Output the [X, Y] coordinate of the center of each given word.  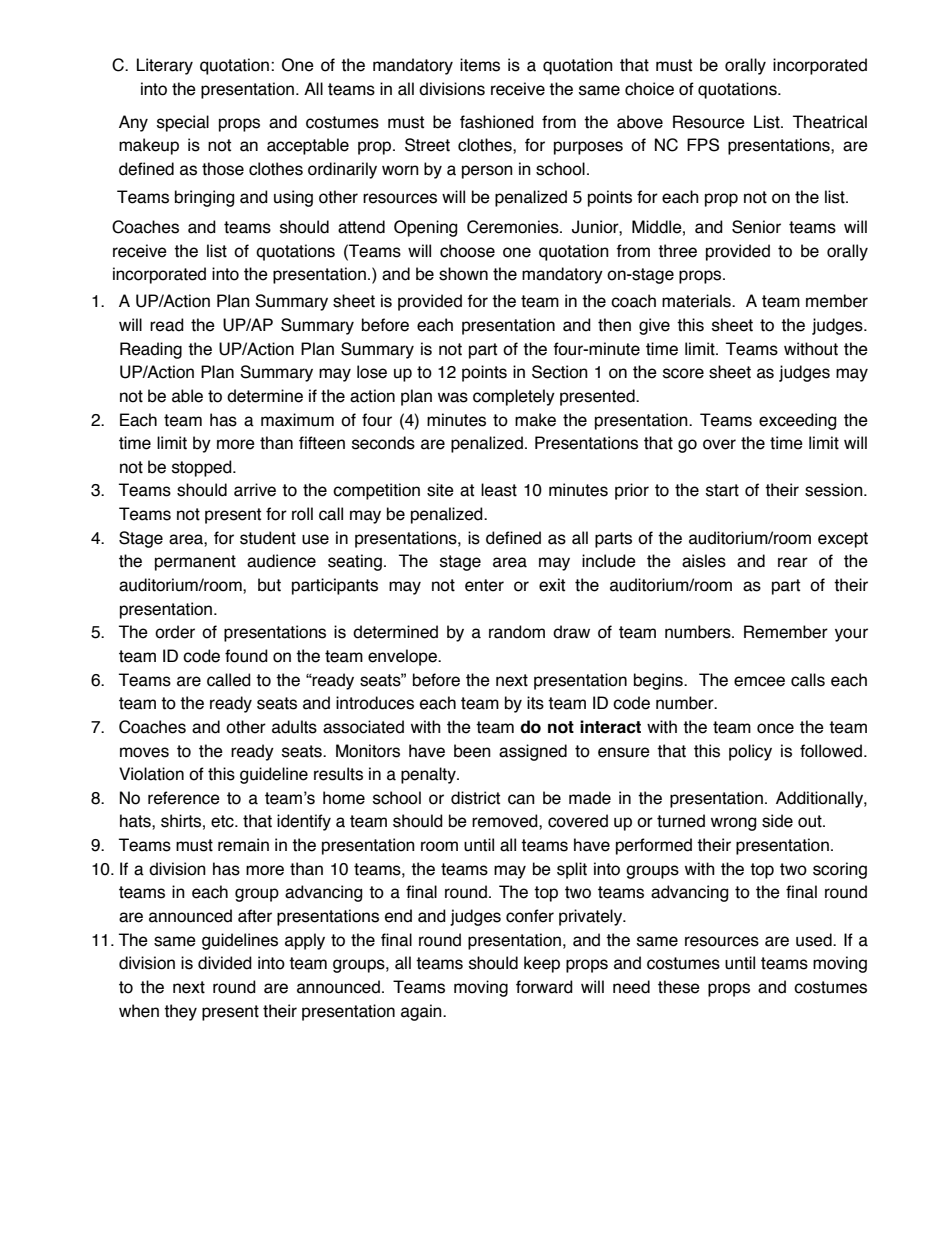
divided [225, 963]
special [183, 123]
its [535, 703]
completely [514, 397]
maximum [297, 420]
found [246, 656]
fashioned [497, 122]
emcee [759, 681]
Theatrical [830, 122]
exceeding [797, 421]
